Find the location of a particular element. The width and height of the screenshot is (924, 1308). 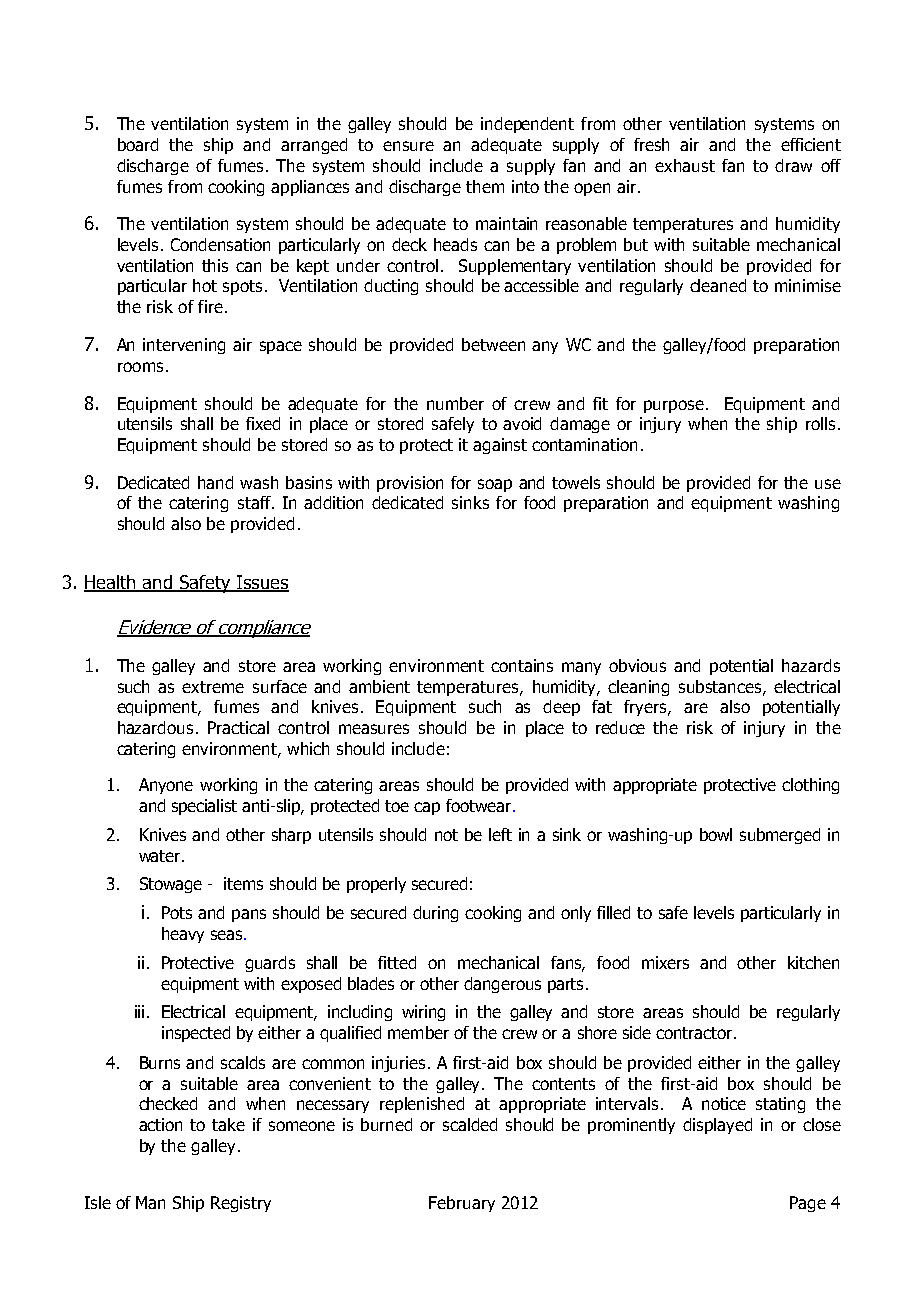

hand is located at coordinates (215, 482).
